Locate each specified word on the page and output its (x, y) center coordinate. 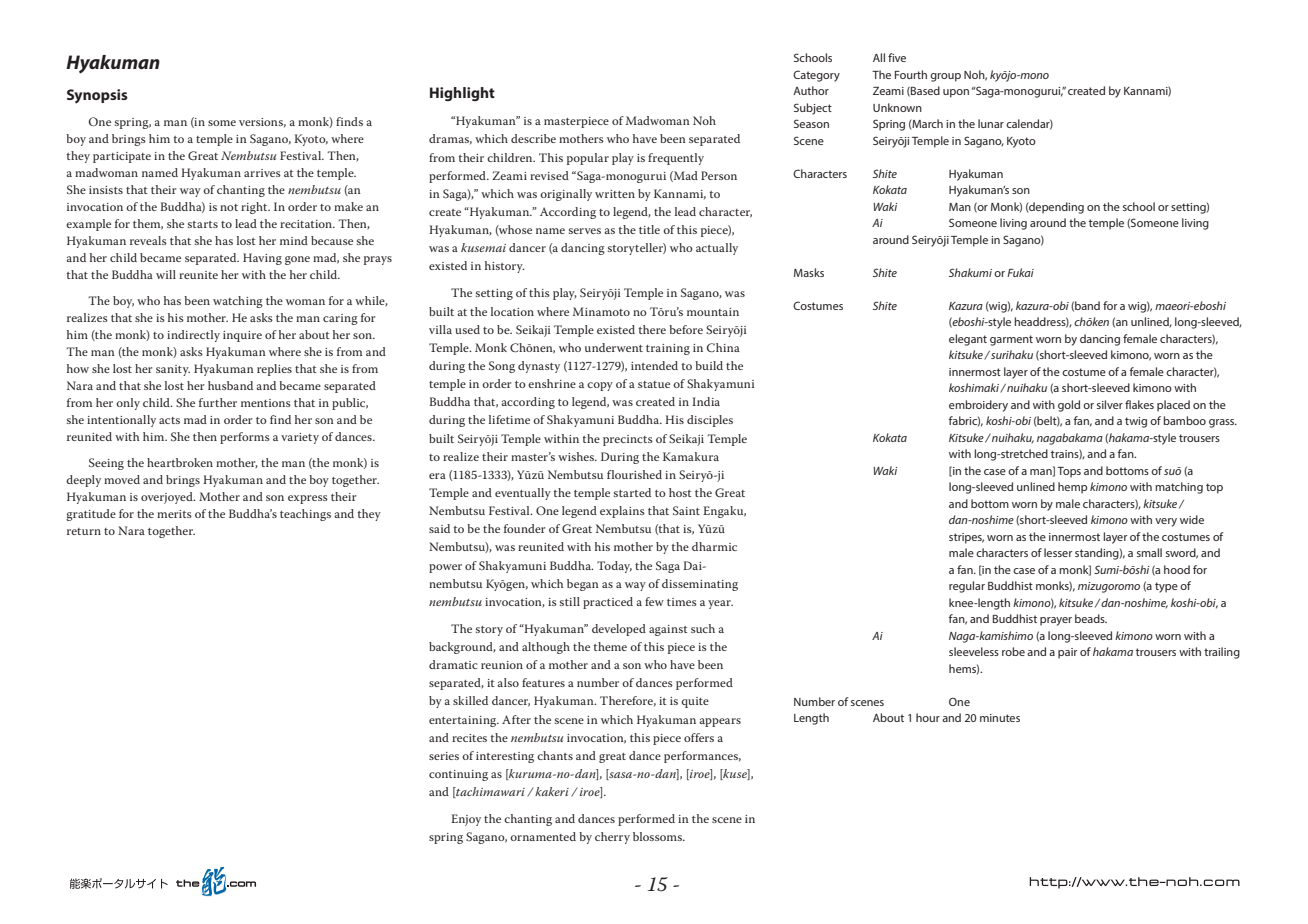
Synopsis (97, 96)
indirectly (193, 336)
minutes (1000, 718)
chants (555, 755)
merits (174, 514)
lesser (1058, 552)
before (686, 329)
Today (614, 567)
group (945, 77)
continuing (458, 775)
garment (1011, 340)
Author (811, 90)
